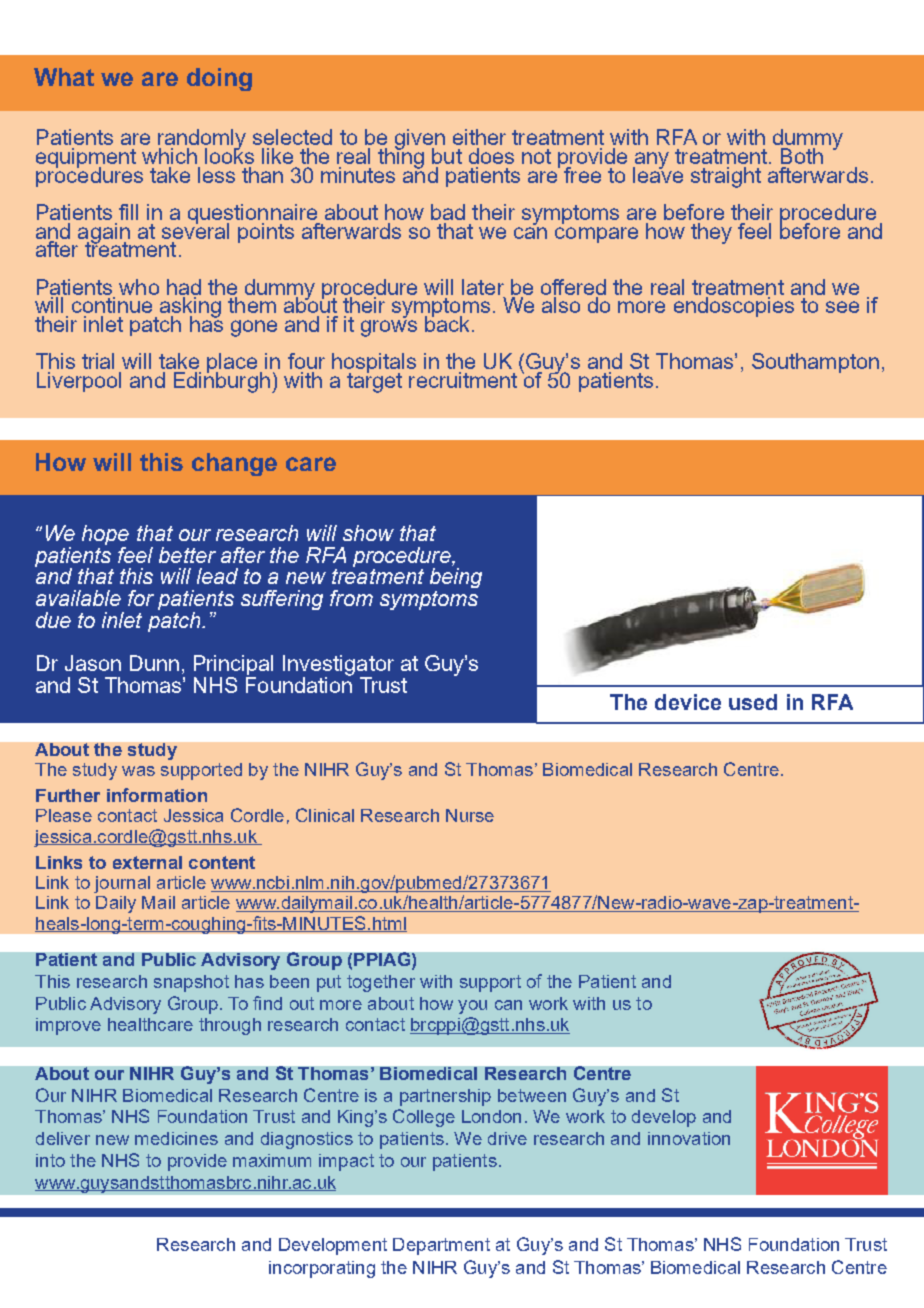 The height and width of the image is (1308, 924). What do you see at coordinates (368, 533) in the image?
I see `show` at bounding box center [368, 533].
